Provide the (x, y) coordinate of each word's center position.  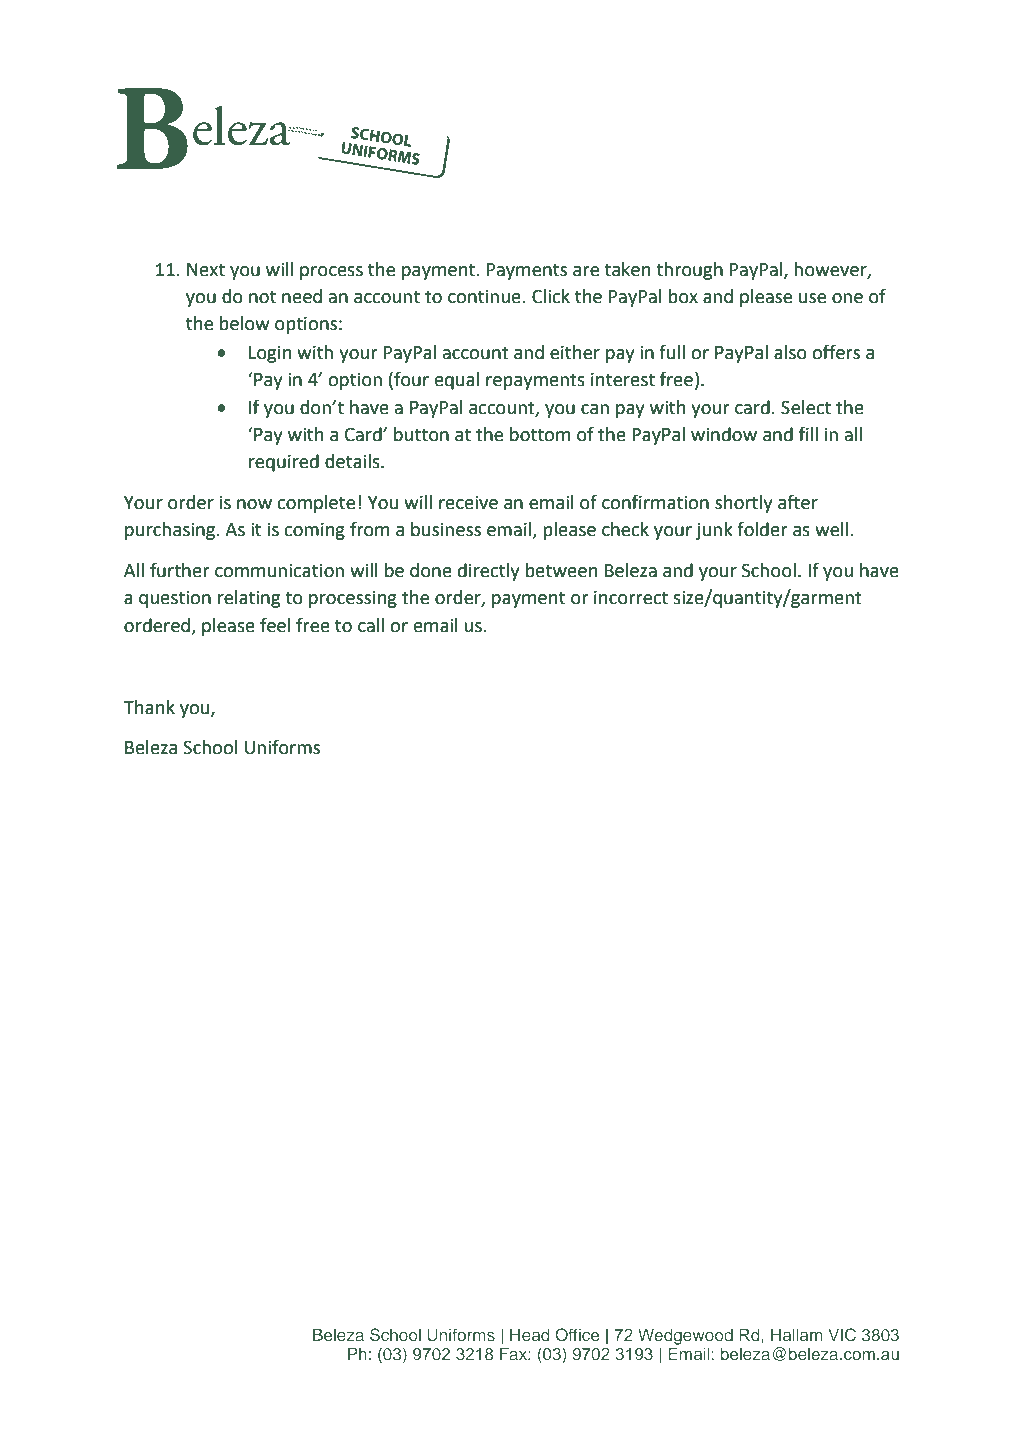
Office (577, 1335)
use (812, 298)
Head (529, 1334)
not (262, 297)
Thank (149, 707)
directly (489, 572)
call (371, 625)
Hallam (796, 1334)
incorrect (631, 597)
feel (275, 625)
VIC (842, 1335)
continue (485, 297)
